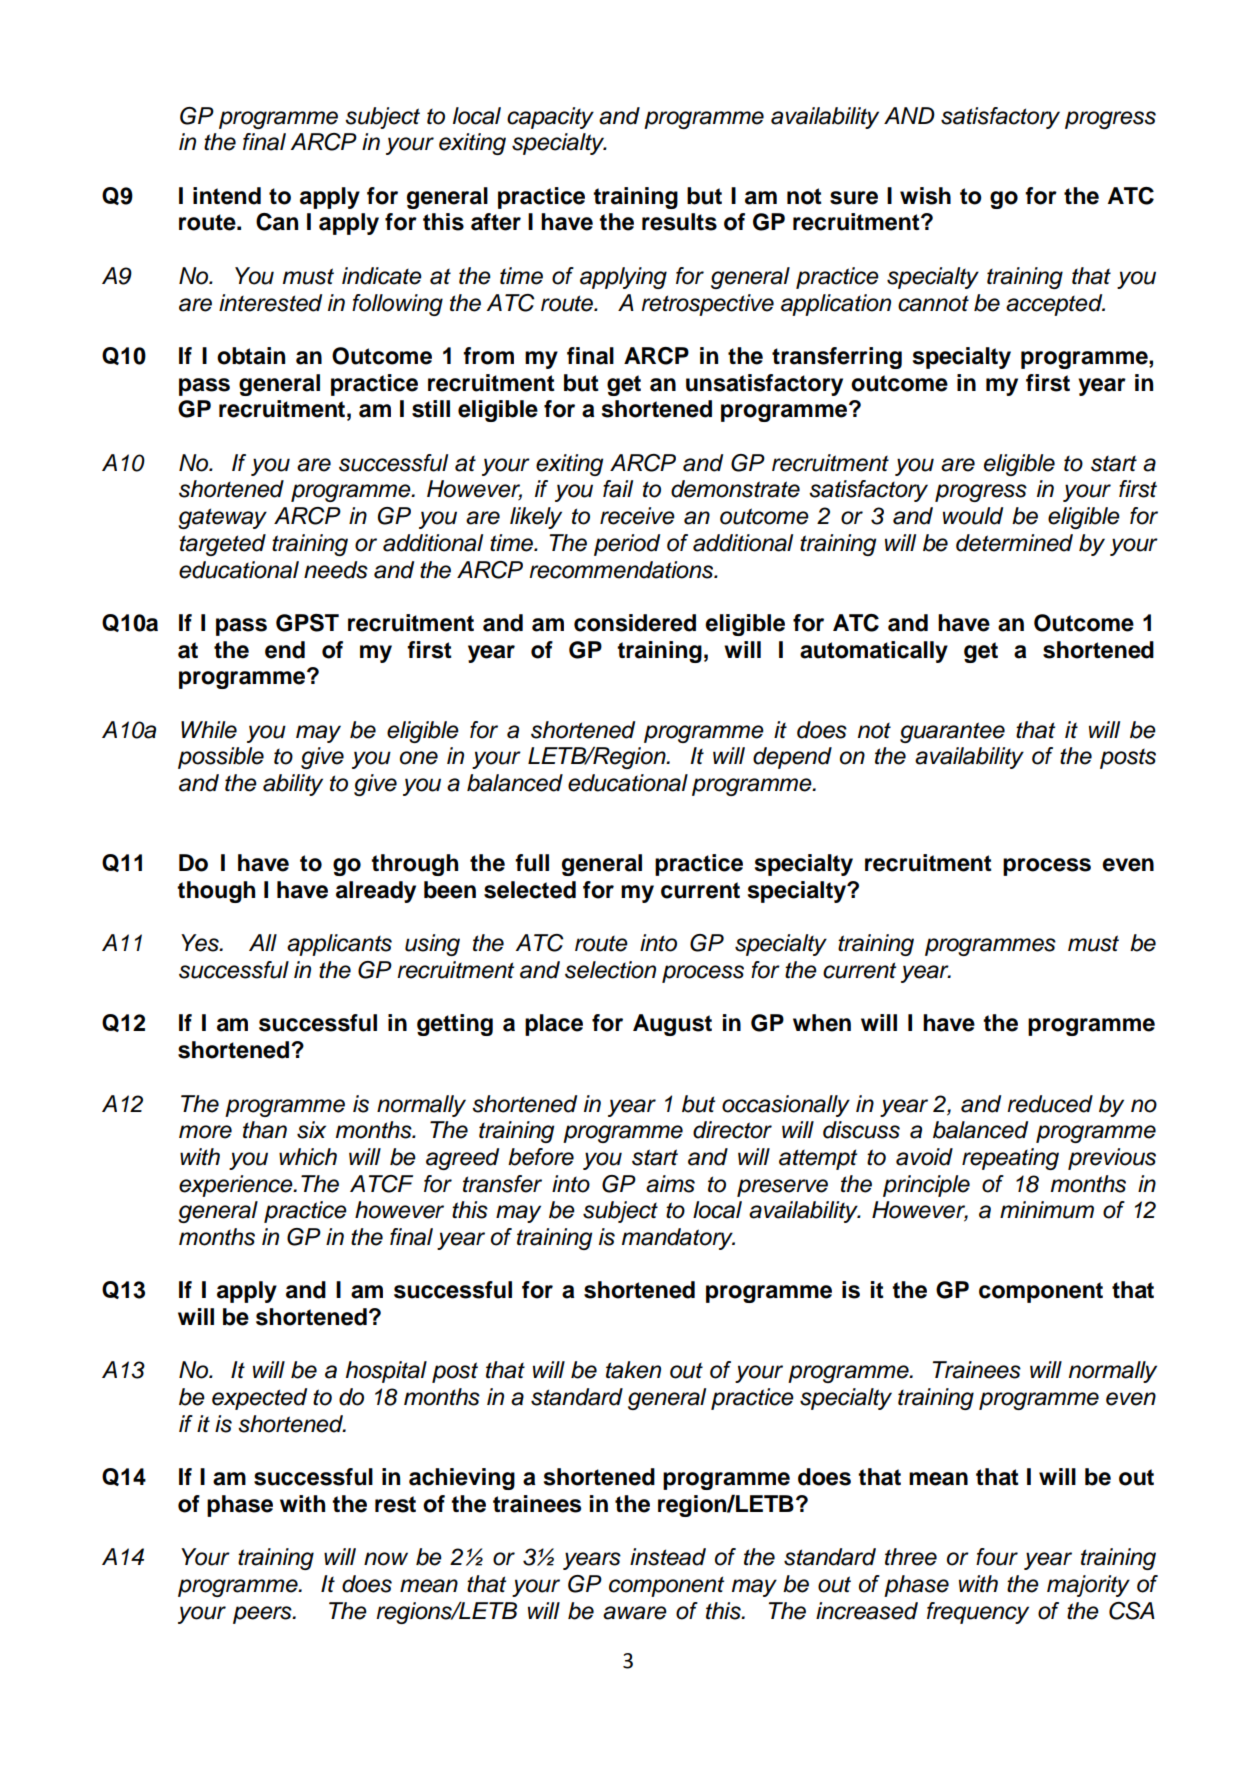  I want to click on intend, so click(227, 196).
